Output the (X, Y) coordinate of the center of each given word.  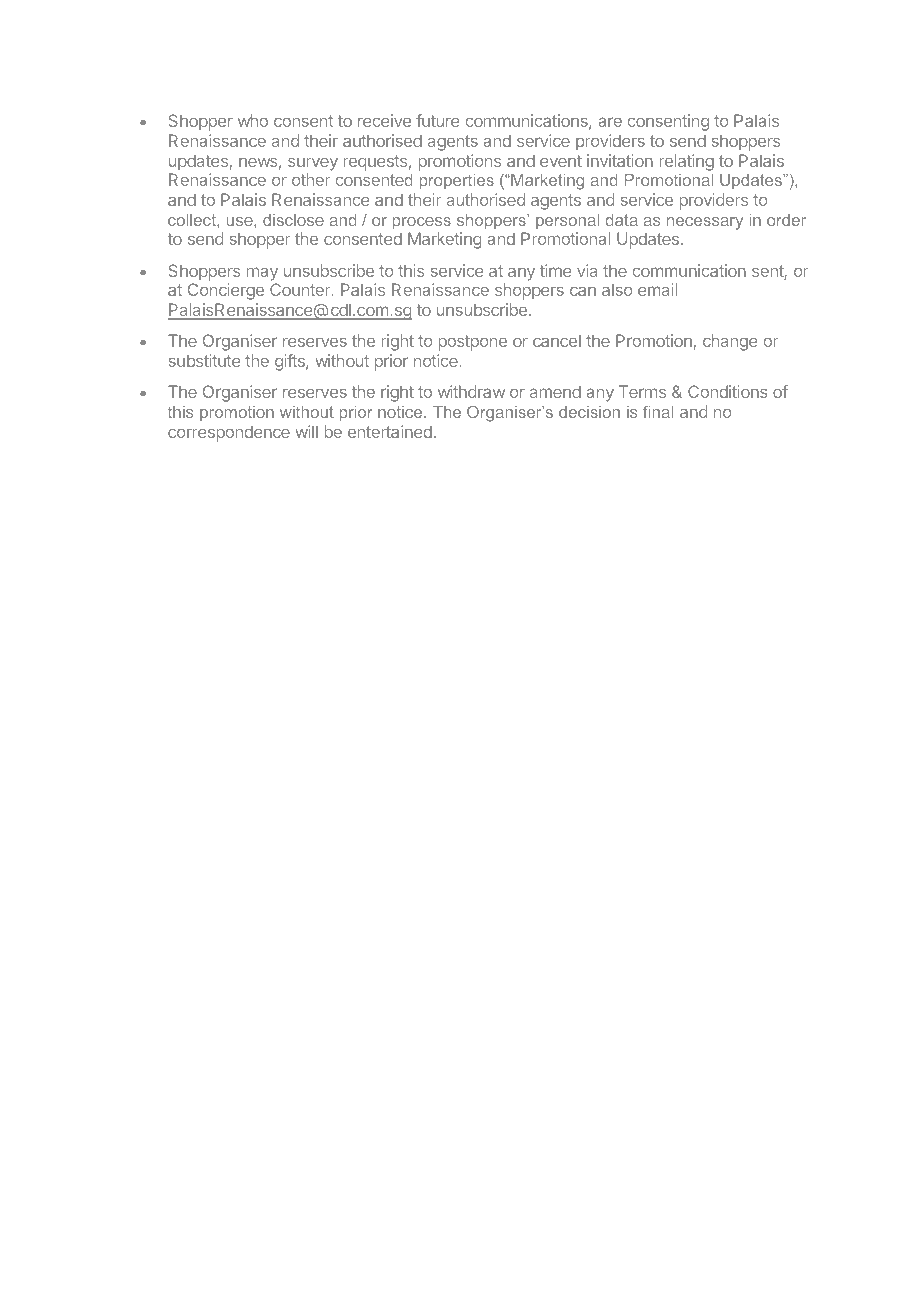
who (253, 120)
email (657, 289)
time (555, 270)
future (437, 120)
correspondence (229, 433)
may (262, 274)
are (610, 122)
